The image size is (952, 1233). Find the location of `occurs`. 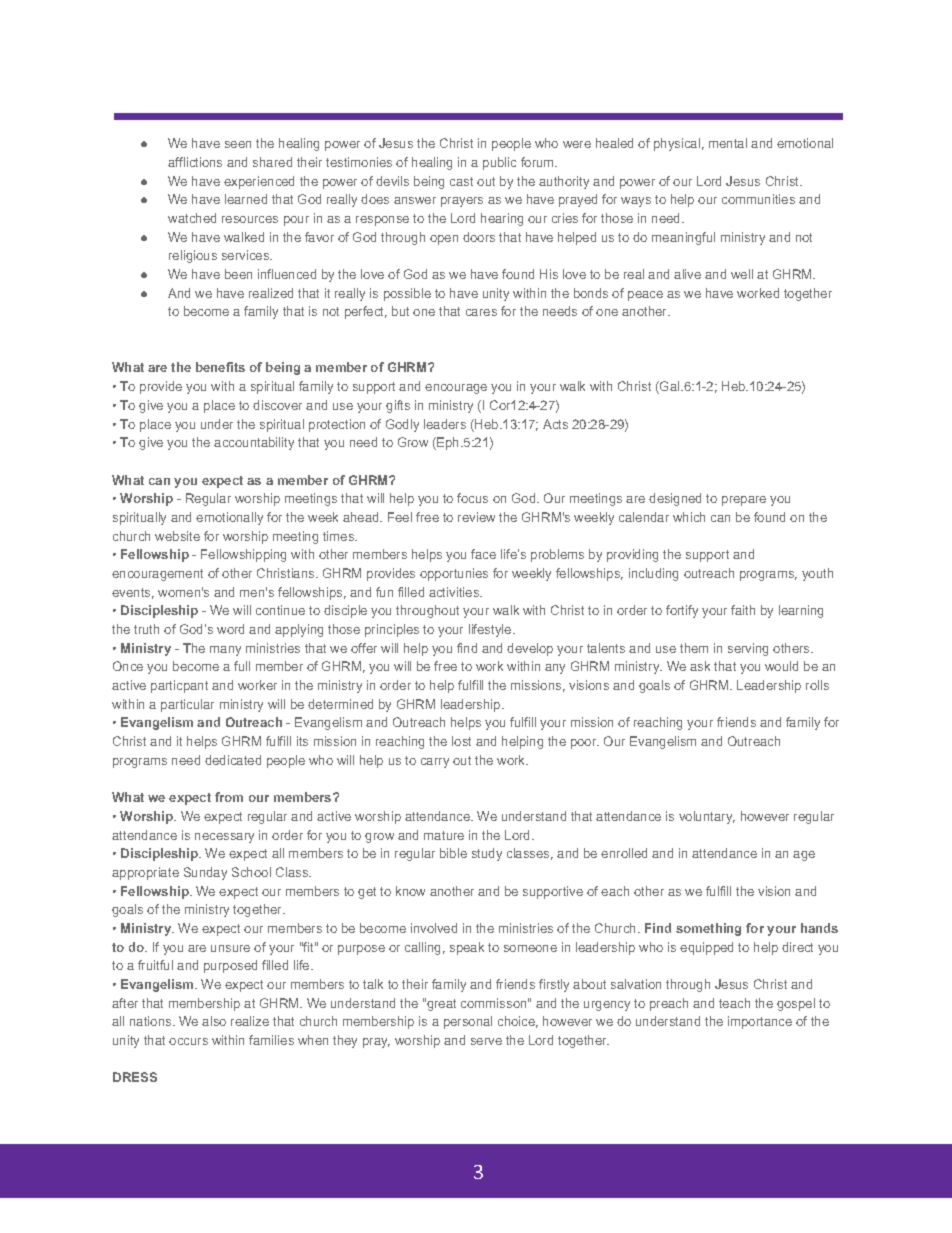

occurs is located at coordinates (188, 1041).
